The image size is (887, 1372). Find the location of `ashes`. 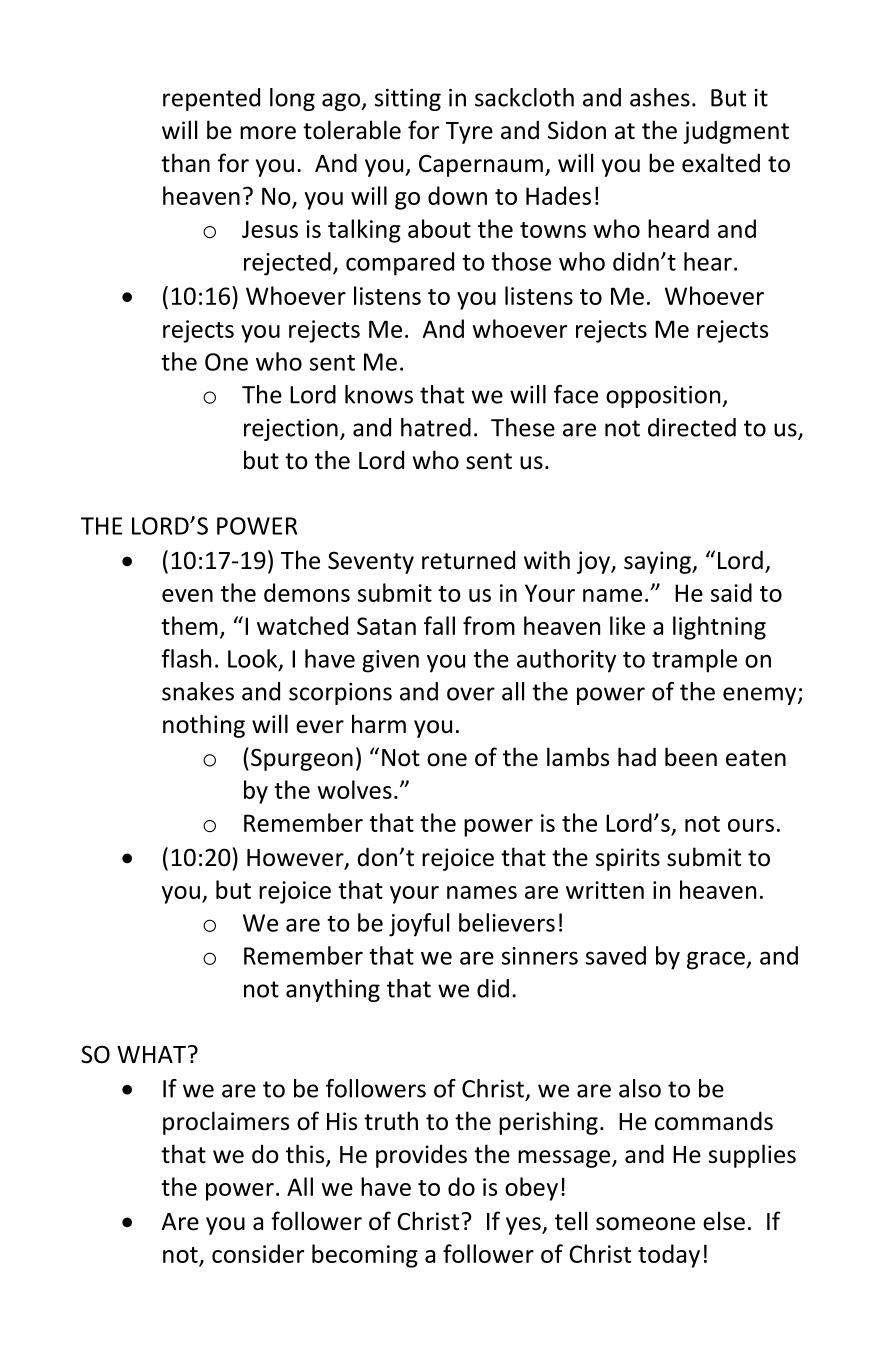

ashes is located at coordinates (660, 97).
